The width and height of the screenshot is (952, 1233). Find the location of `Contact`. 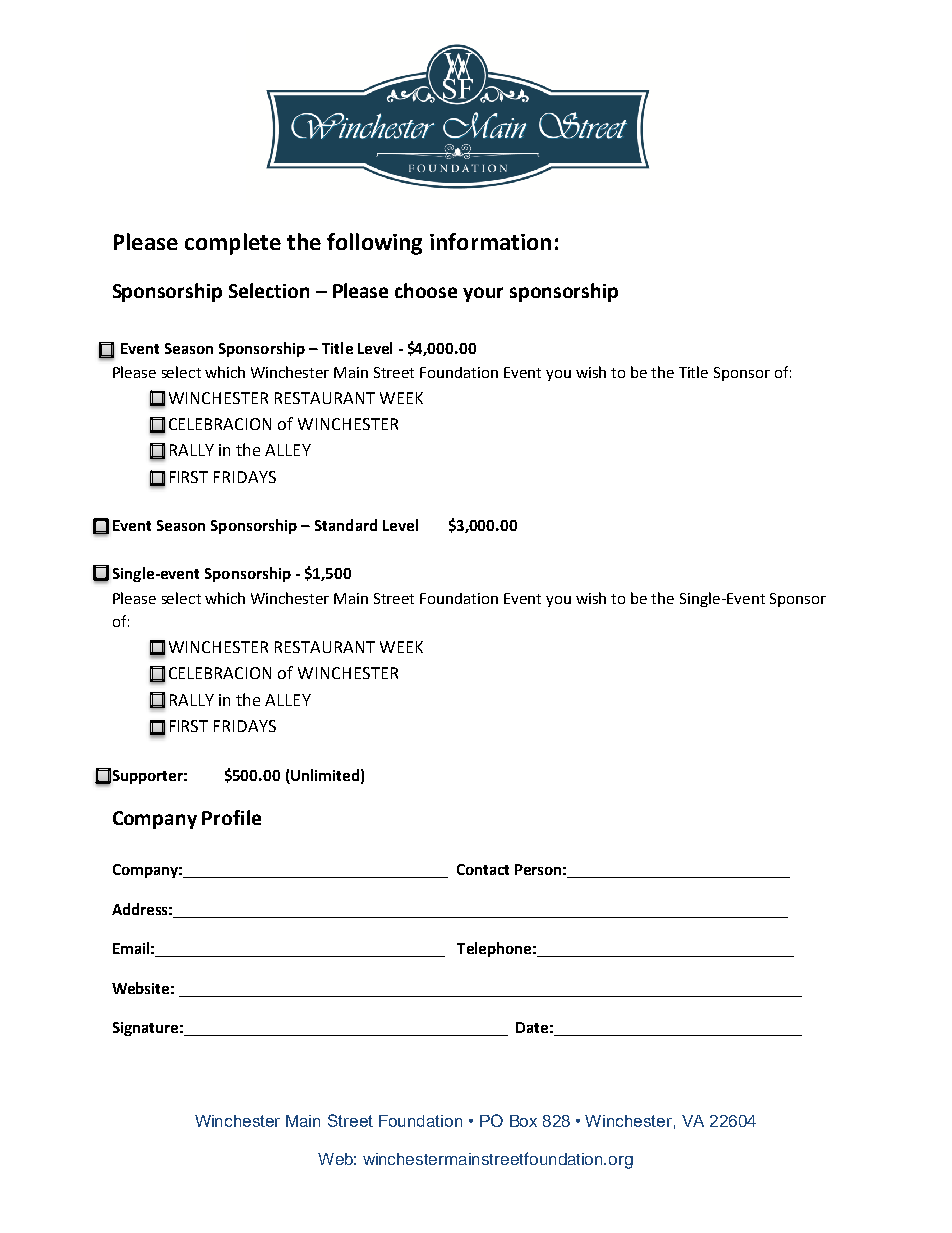

Contact is located at coordinates (483, 869).
